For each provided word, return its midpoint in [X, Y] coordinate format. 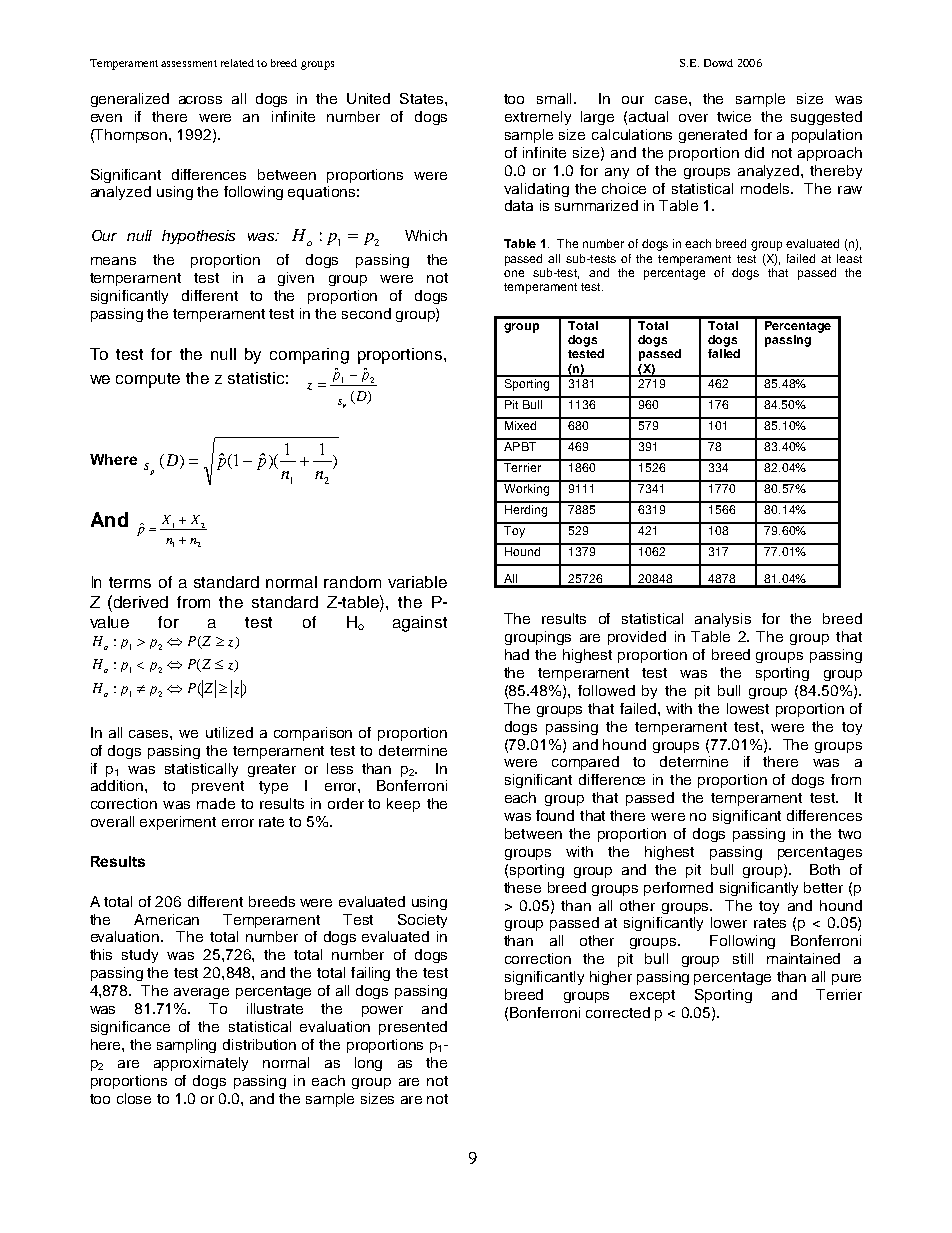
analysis [723, 620]
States [421, 98]
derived [141, 602]
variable [417, 582]
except [652, 996]
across [200, 100]
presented [413, 1028]
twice [734, 116]
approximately [201, 1064]
